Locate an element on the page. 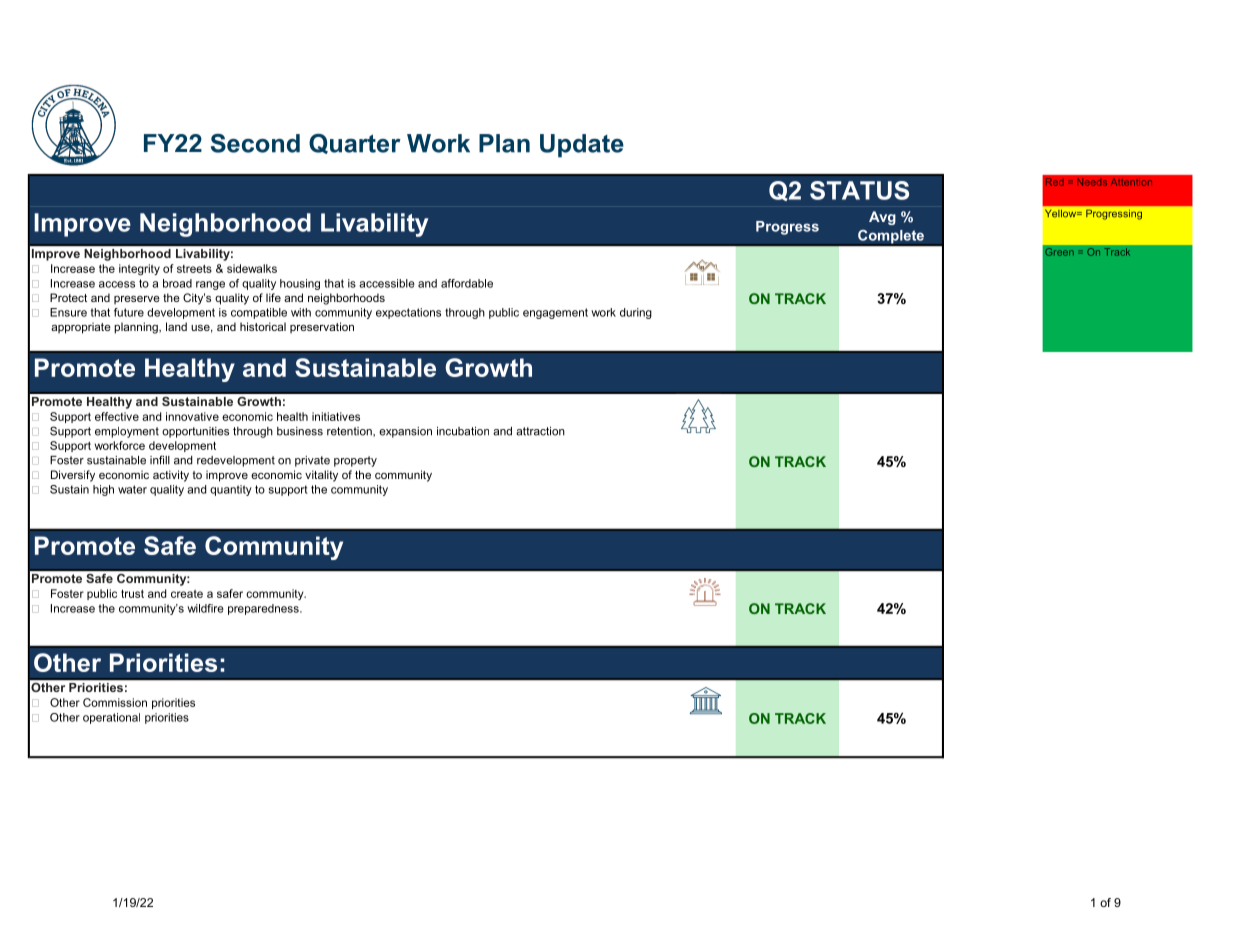 This document has height=952, width=1233. range is located at coordinates (210, 285).
